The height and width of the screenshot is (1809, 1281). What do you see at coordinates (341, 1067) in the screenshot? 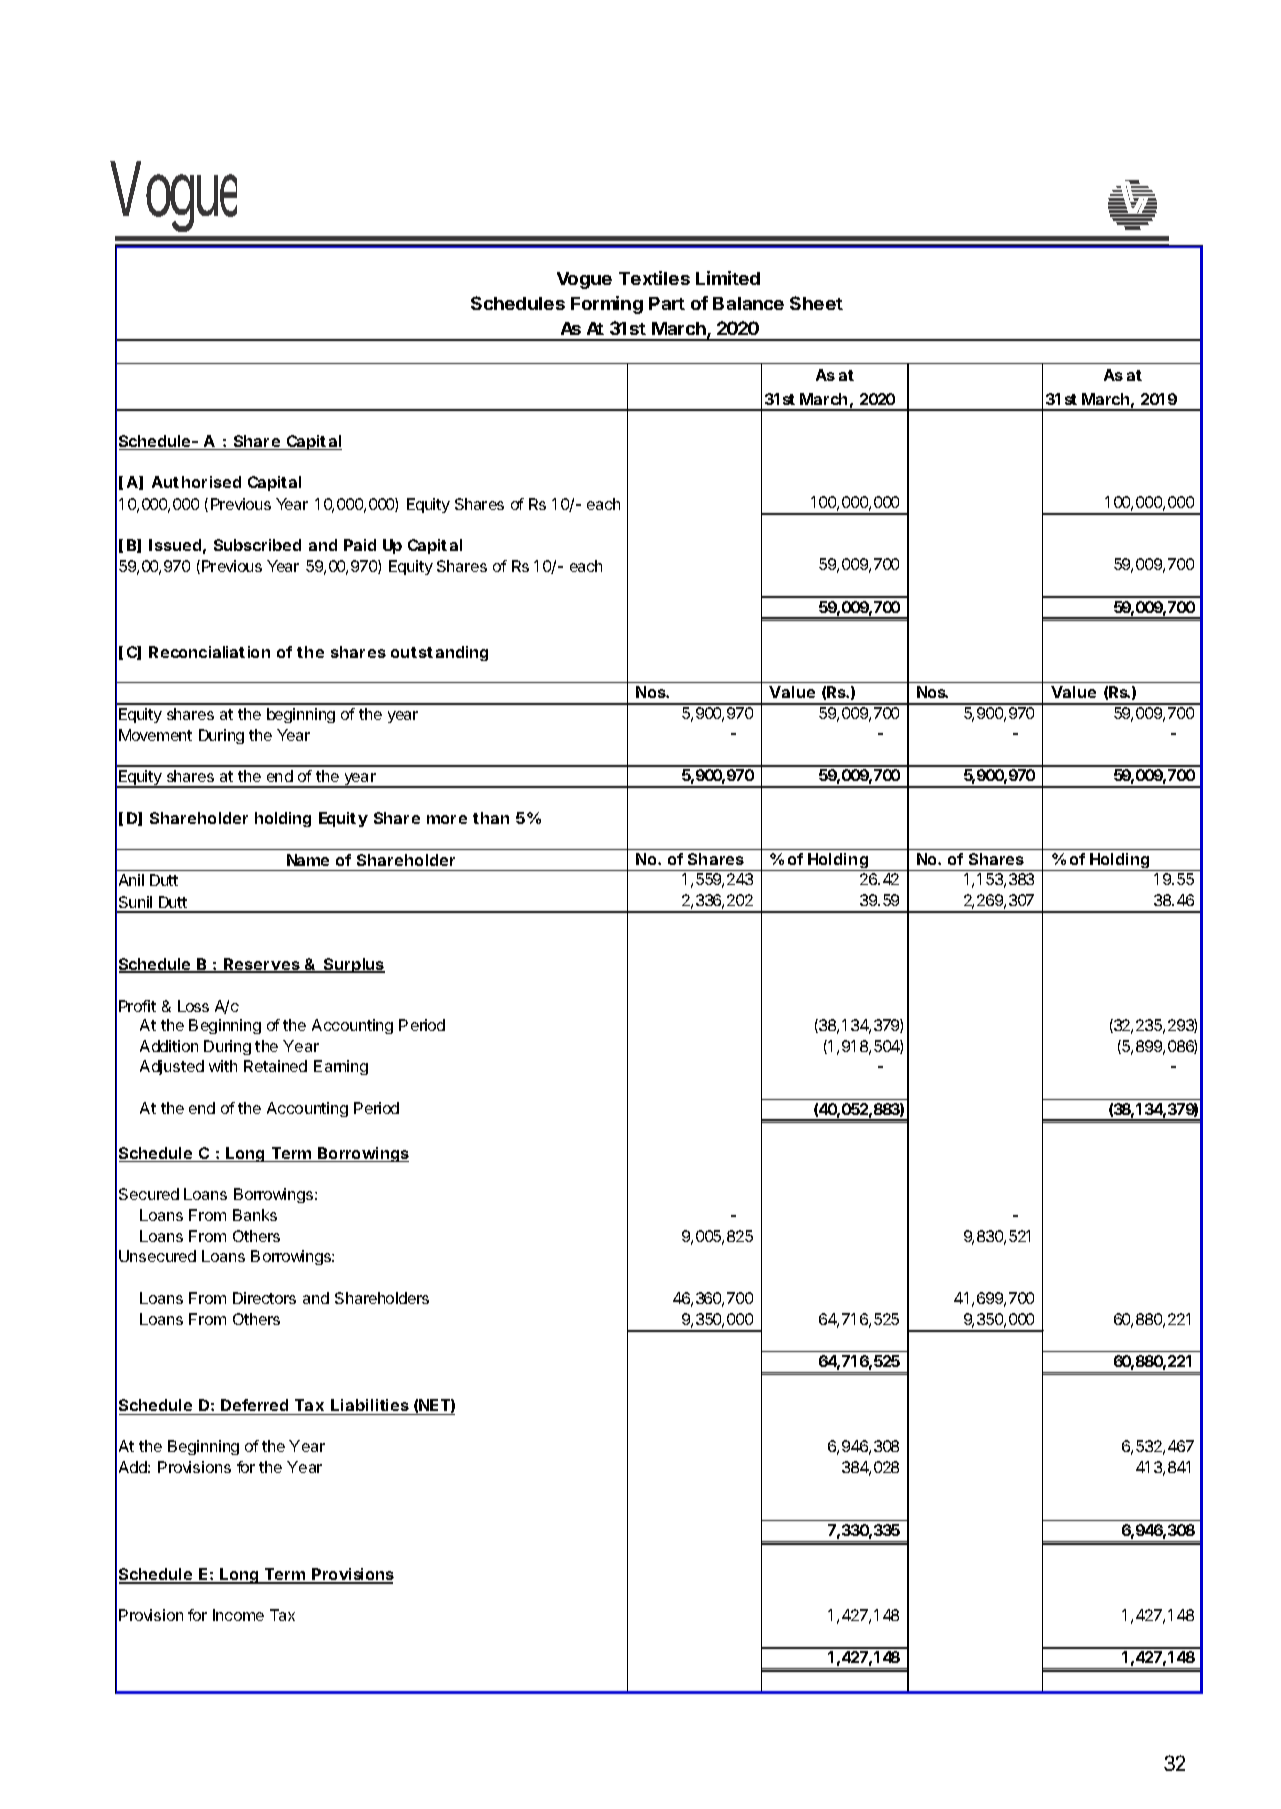
I see `Earning` at bounding box center [341, 1067].
